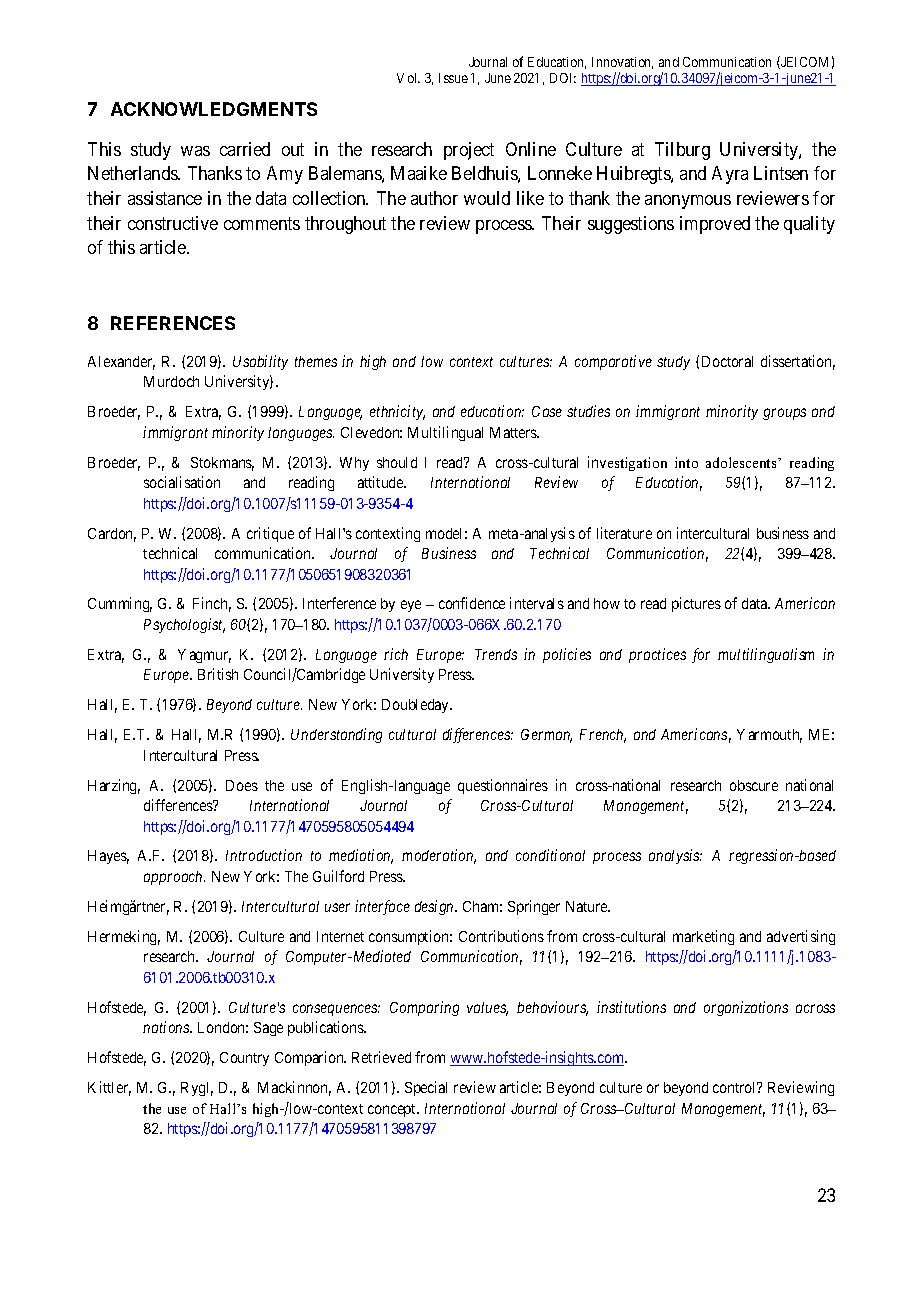 This screenshot has height=1308, width=924. I want to click on REFERENCES, so click(173, 323).
